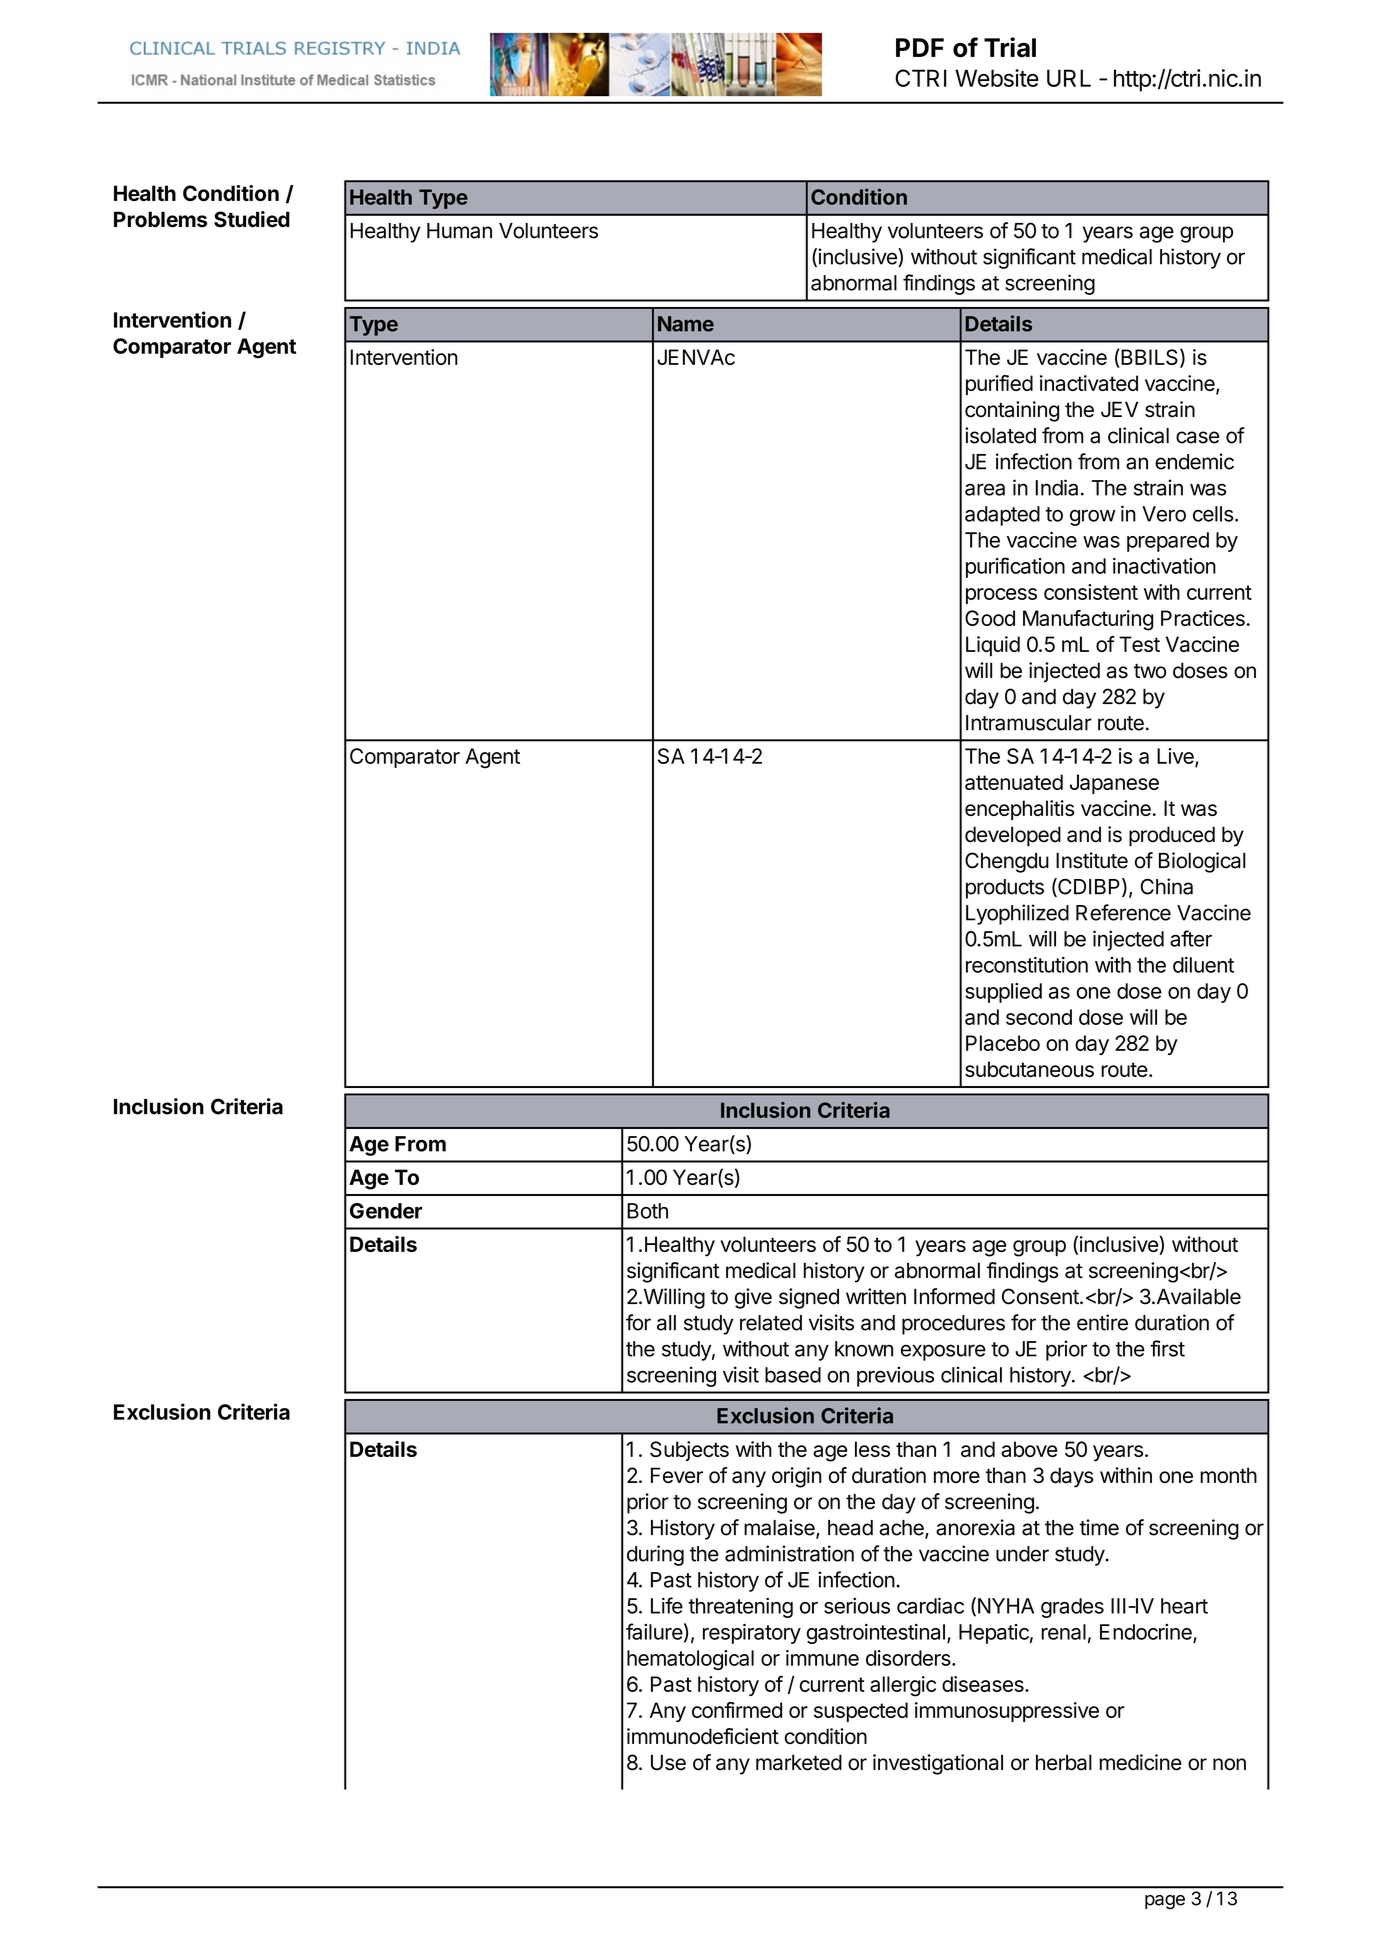 The image size is (1381, 1953). Describe the element at coordinates (386, 1211) in the page. I see `Gender` at that location.
